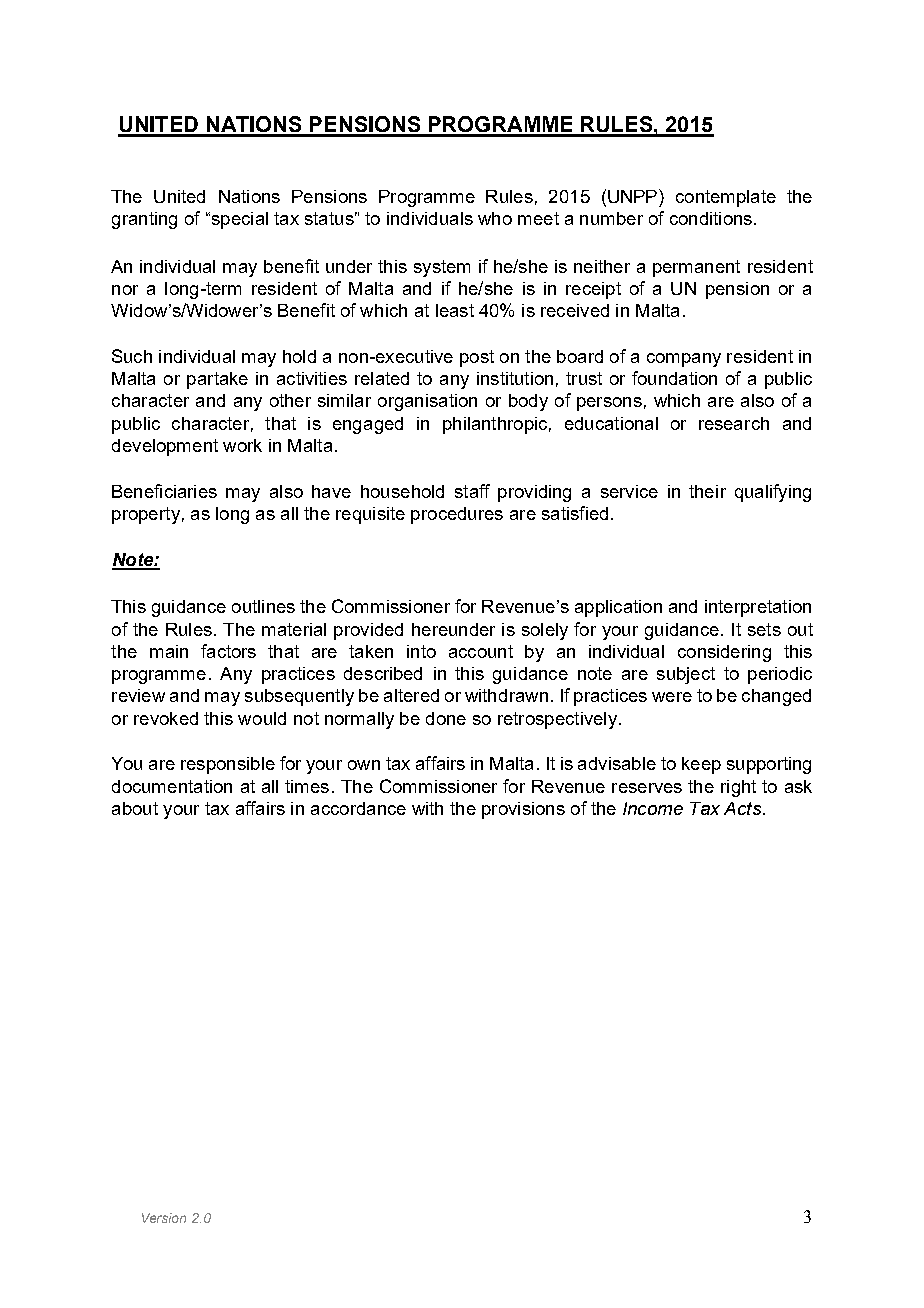 Image resolution: width=924 pixels, height=1308 pixels. What do you see at coordinates (238, 220) in the screenshot?
I see `special` at bounding box center [238, 220].
